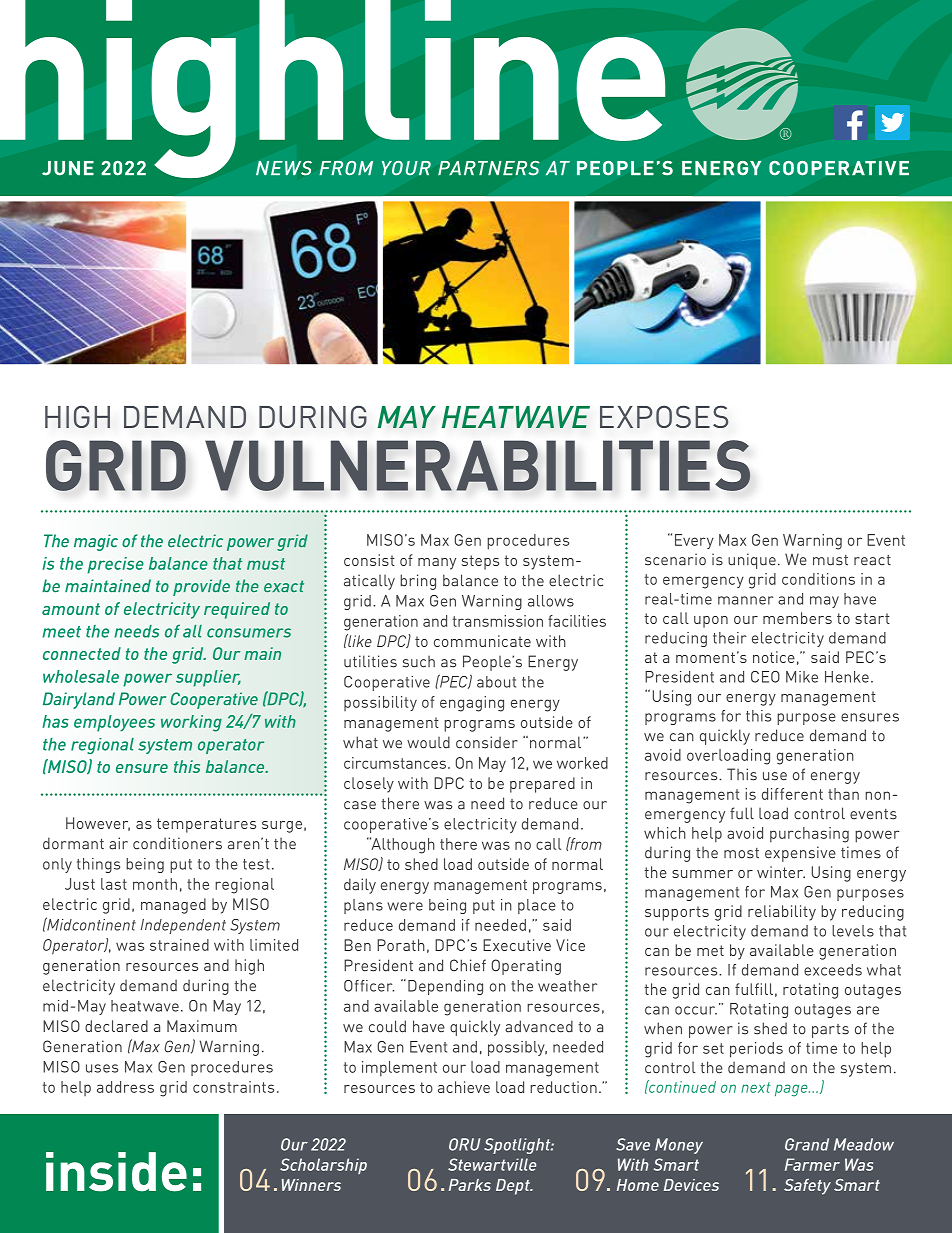 The height and width of the screenshot is (1233, 952). I want to click on inside, so click(116, 1172).
